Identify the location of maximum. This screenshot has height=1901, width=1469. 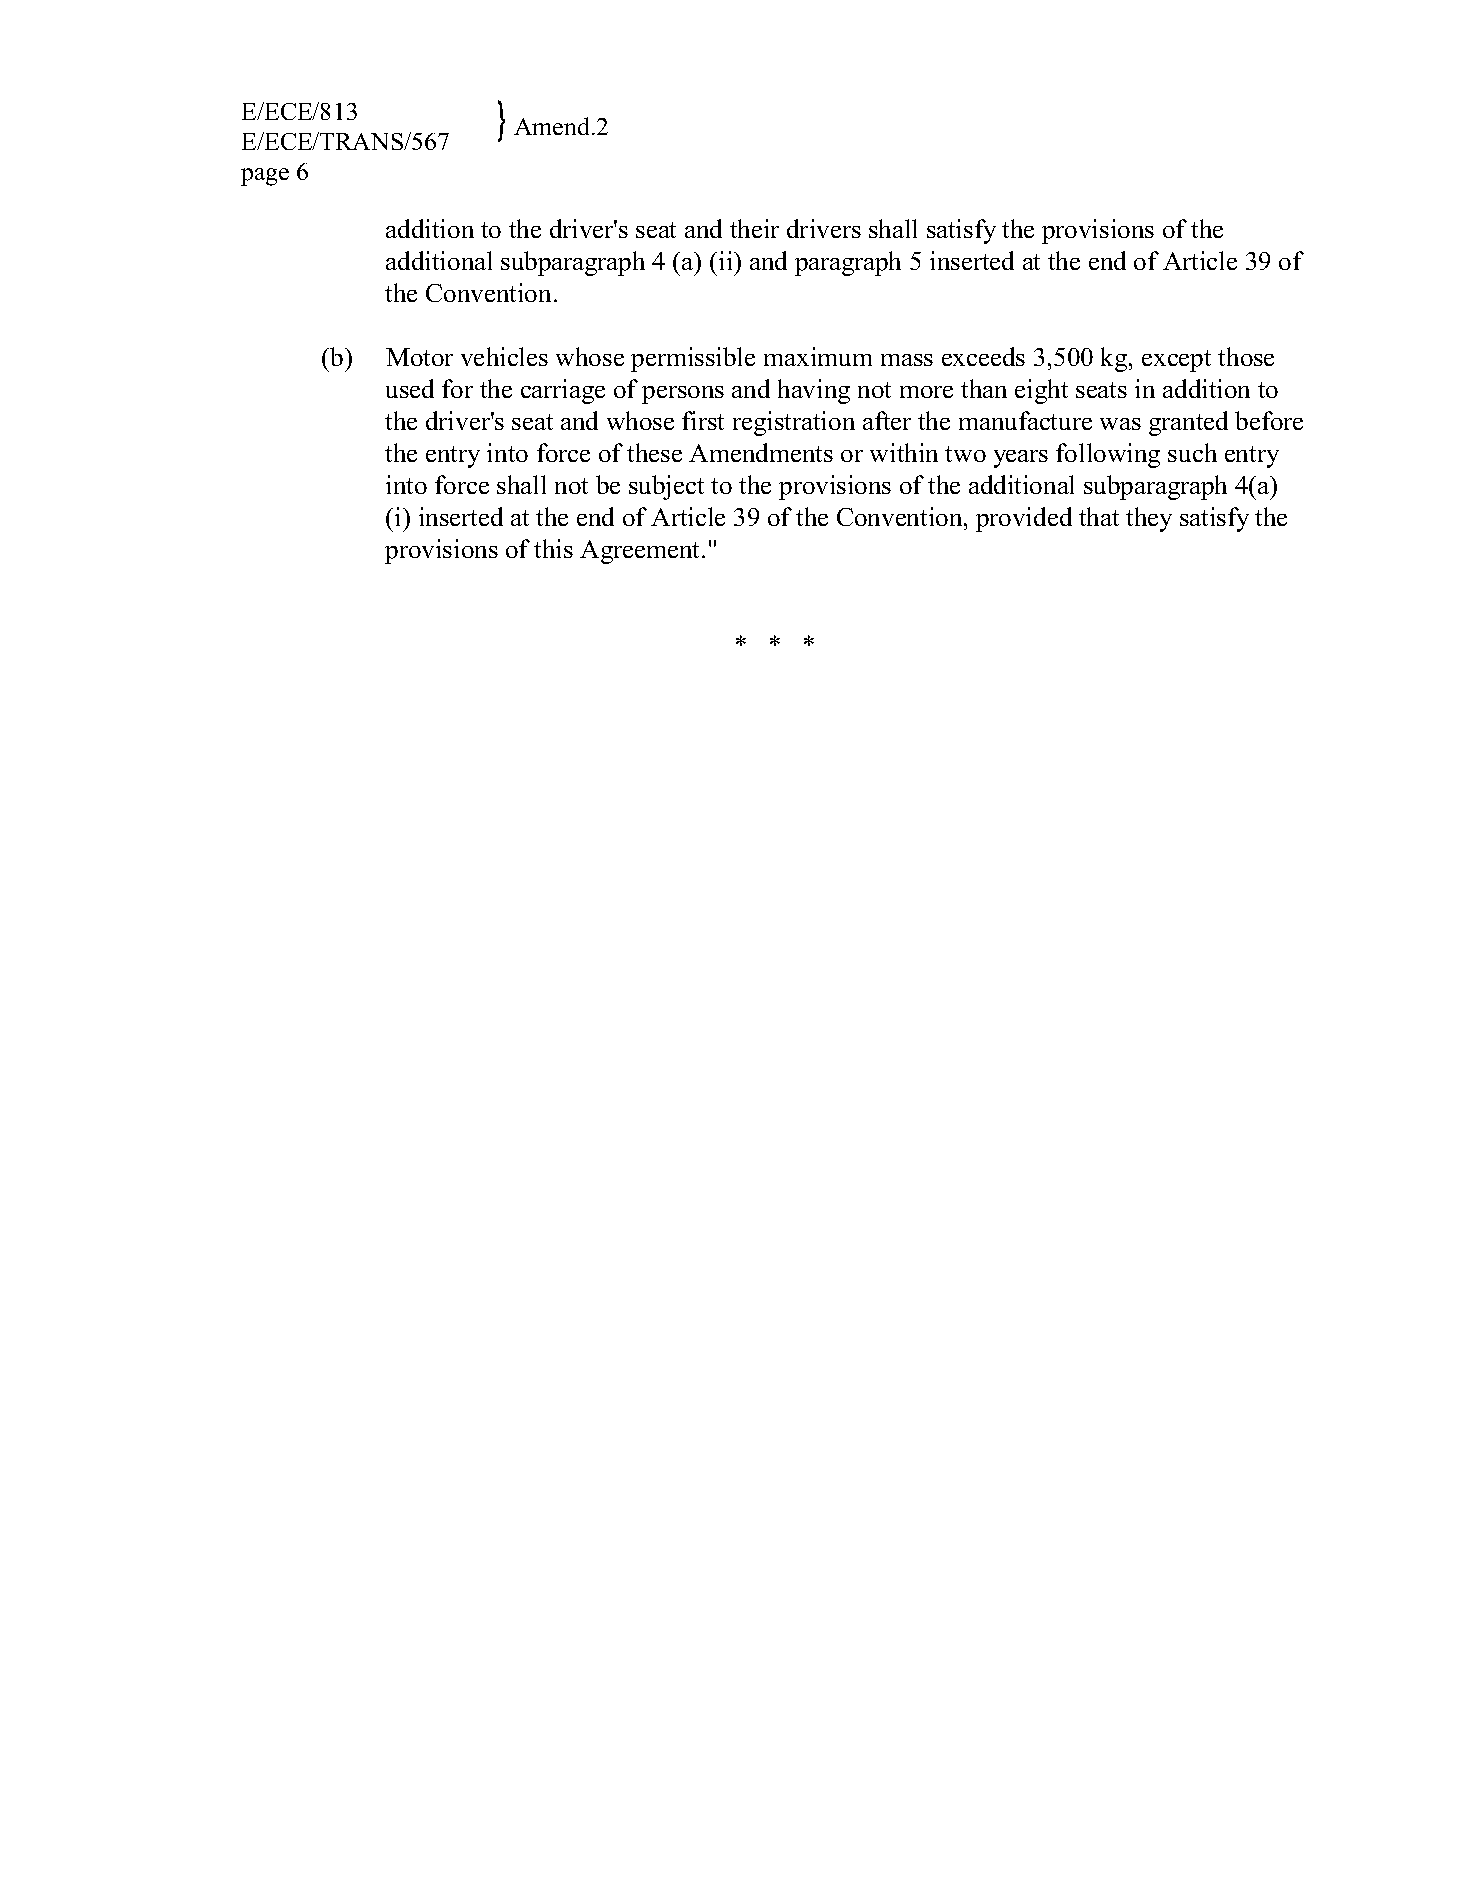
(818, 356).
